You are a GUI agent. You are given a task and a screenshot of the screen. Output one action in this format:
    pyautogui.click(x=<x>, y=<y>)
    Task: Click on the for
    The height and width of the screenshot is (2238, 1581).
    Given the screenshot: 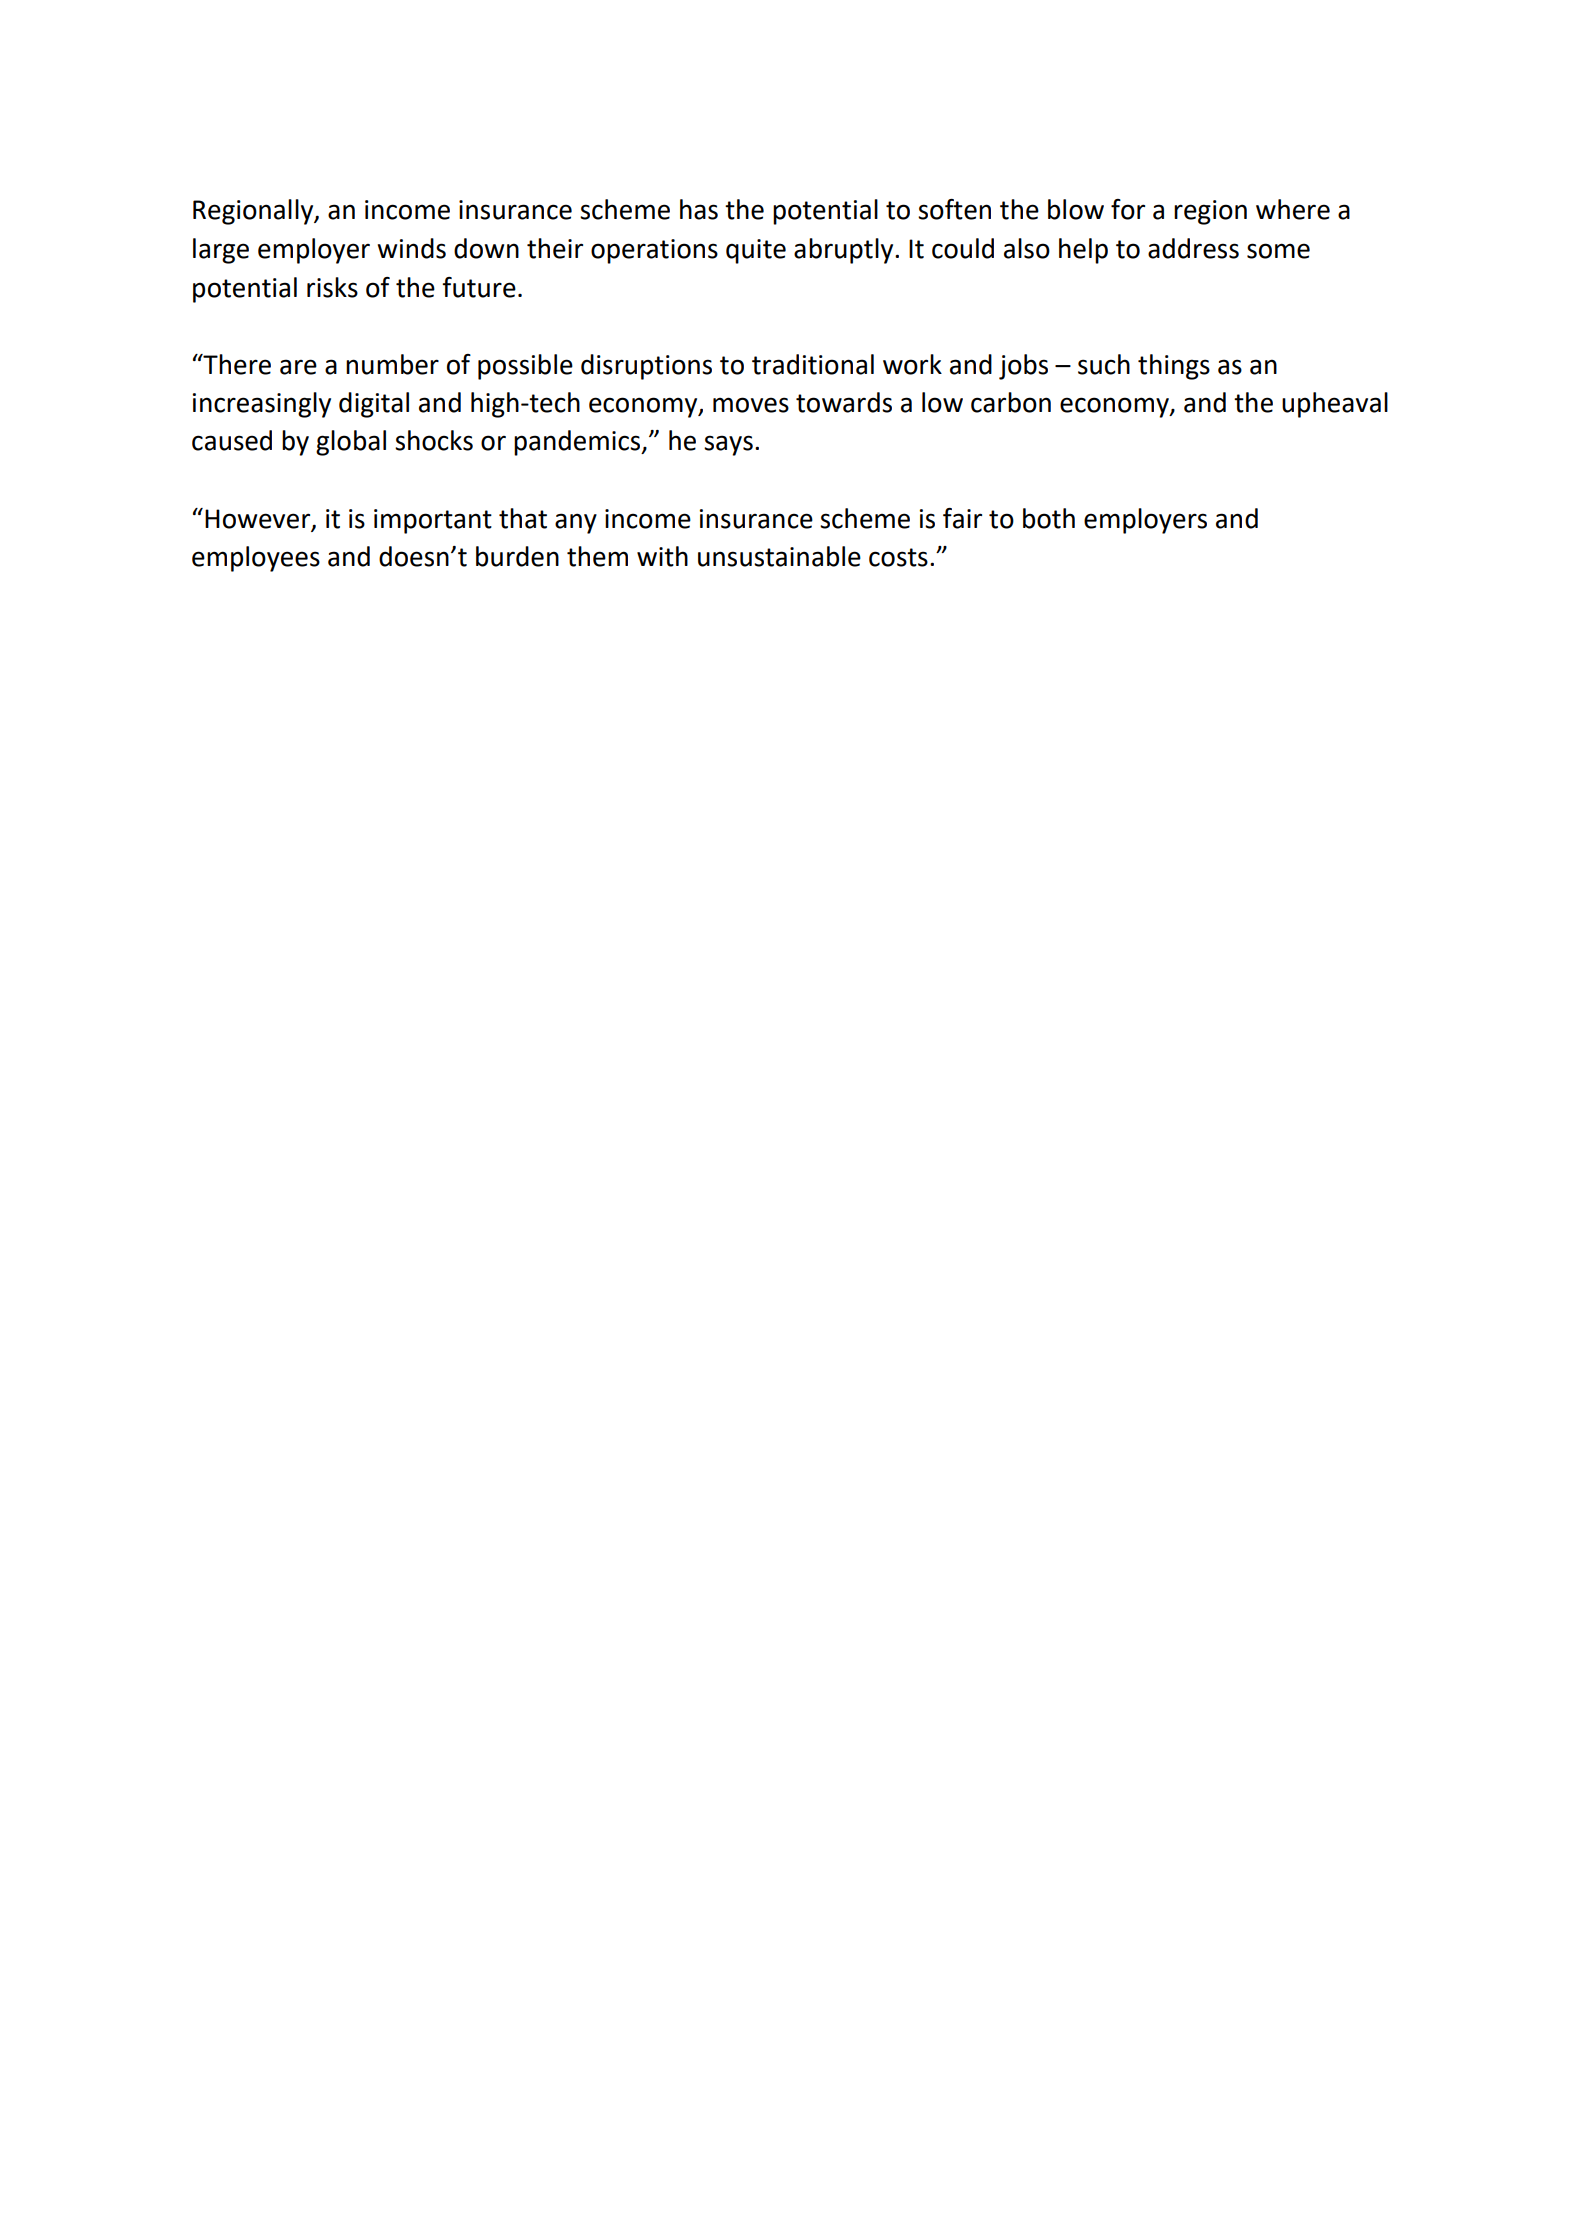 What is the action you would take?
    pyautogui.click(x=1128, y=209)
